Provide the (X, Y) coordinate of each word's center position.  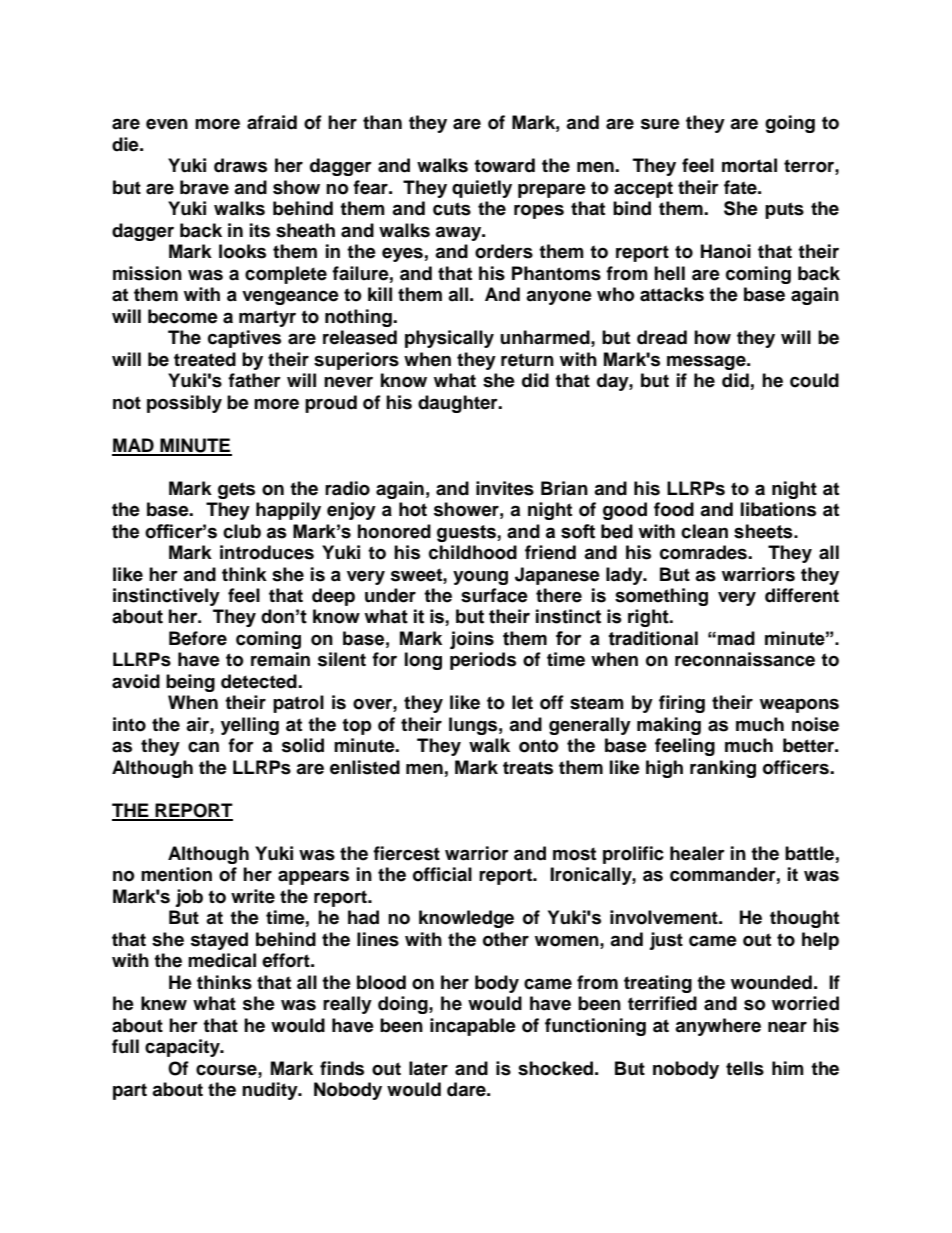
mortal (749, 165)
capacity (183, 1048)
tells (745, 1068)
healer (697, 853)
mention (176, 874)
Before (198, 638)
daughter (459, 404)
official (442, 874)
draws (240, 165)
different (802, 595)
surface (494, 595)
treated (205, 359)
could (814, 380)
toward (504, 165)
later (428, 1068)
